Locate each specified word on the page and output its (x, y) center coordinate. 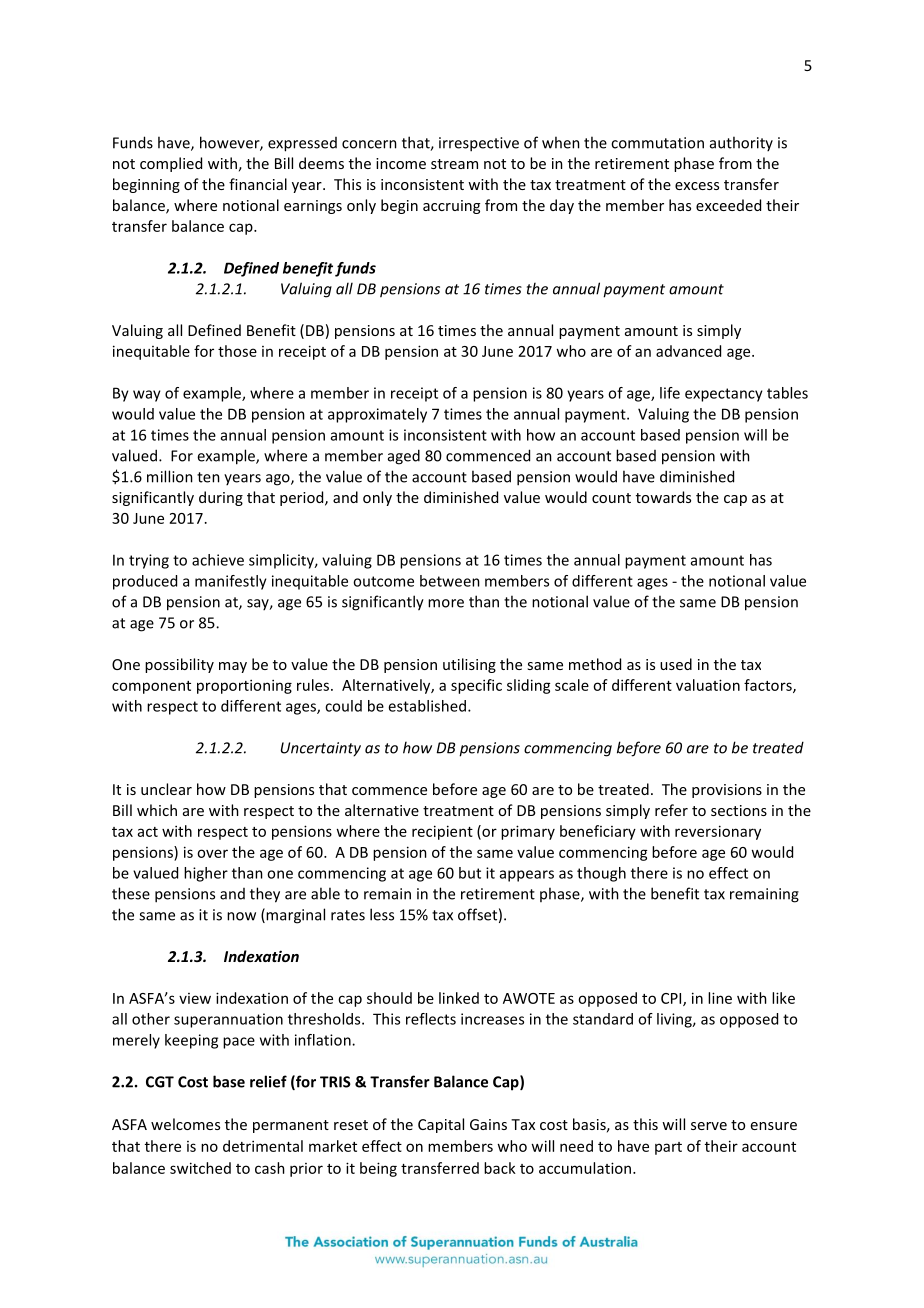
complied (171, 164)
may (233, 667)
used (676, 664)
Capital (441, 1125)
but (470, 873)
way (147, 396)
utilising (469, 665)
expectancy (724, 395)
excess (697, 186)
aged (404, 457)
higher (206, 874)
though (601, 874)
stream (454, 164)
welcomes (185, 1124)
